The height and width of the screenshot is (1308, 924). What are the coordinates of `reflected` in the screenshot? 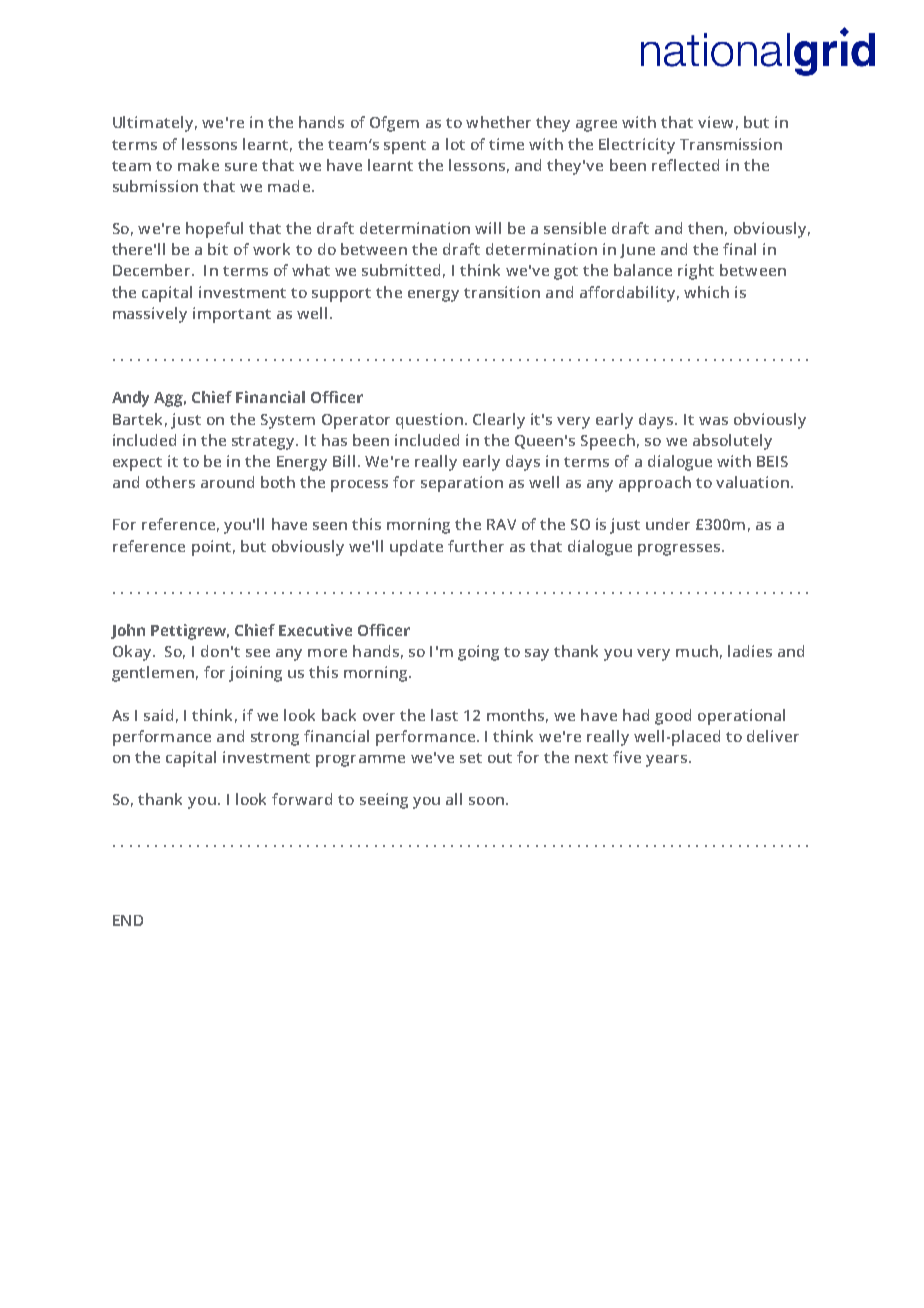 It's located at (685, 165).
